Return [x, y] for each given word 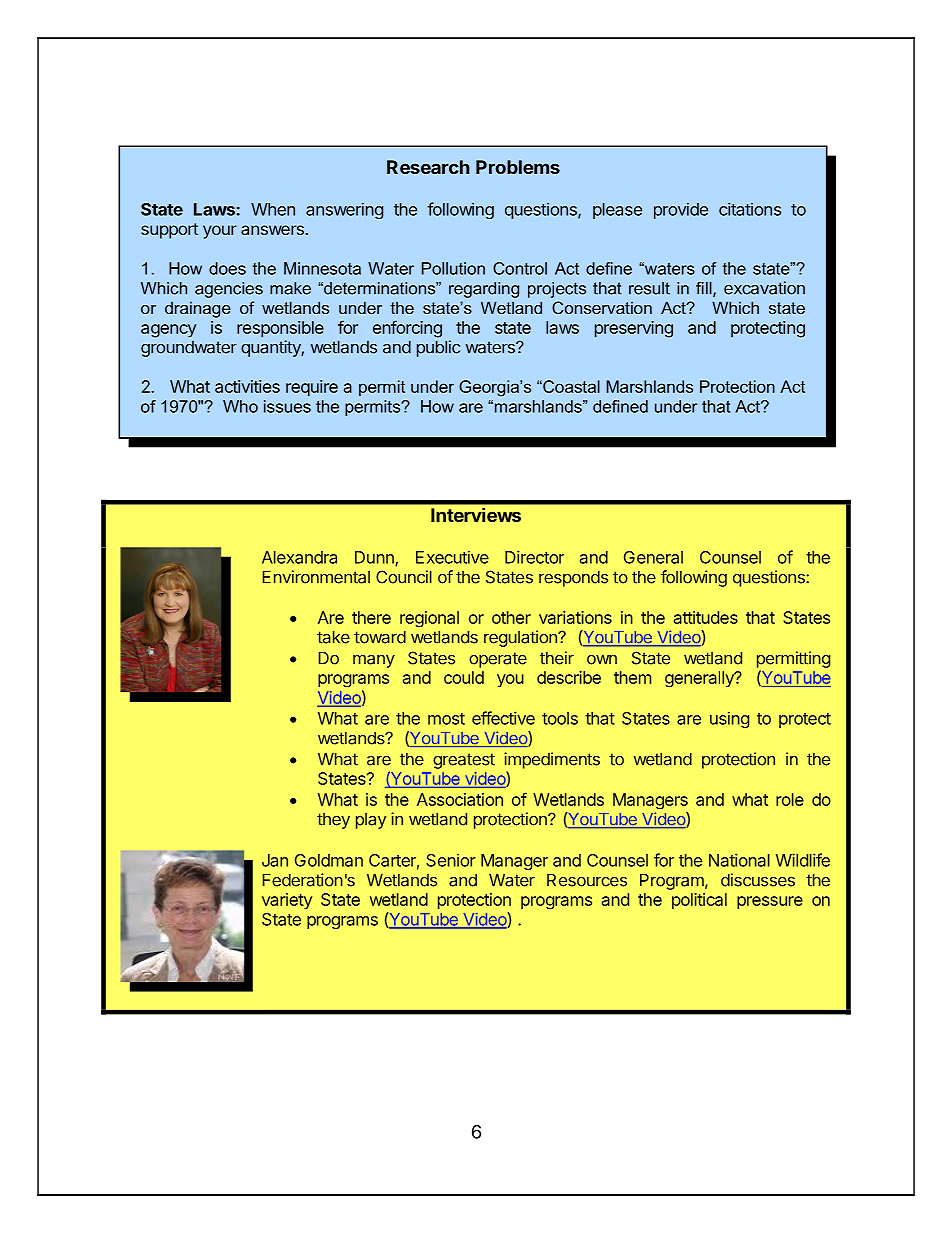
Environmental [316, 577]
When [273, 209]
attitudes [706, 617]
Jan [275, 860]
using [729, 719]
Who [240, 406]
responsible [280, 329]
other [511, 617]
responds [573, 578]
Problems [518, 167]
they [333, 821]
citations [750, 209]
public [438, 348]
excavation [764, 288]
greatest [464, 761]
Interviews [476, 515]
